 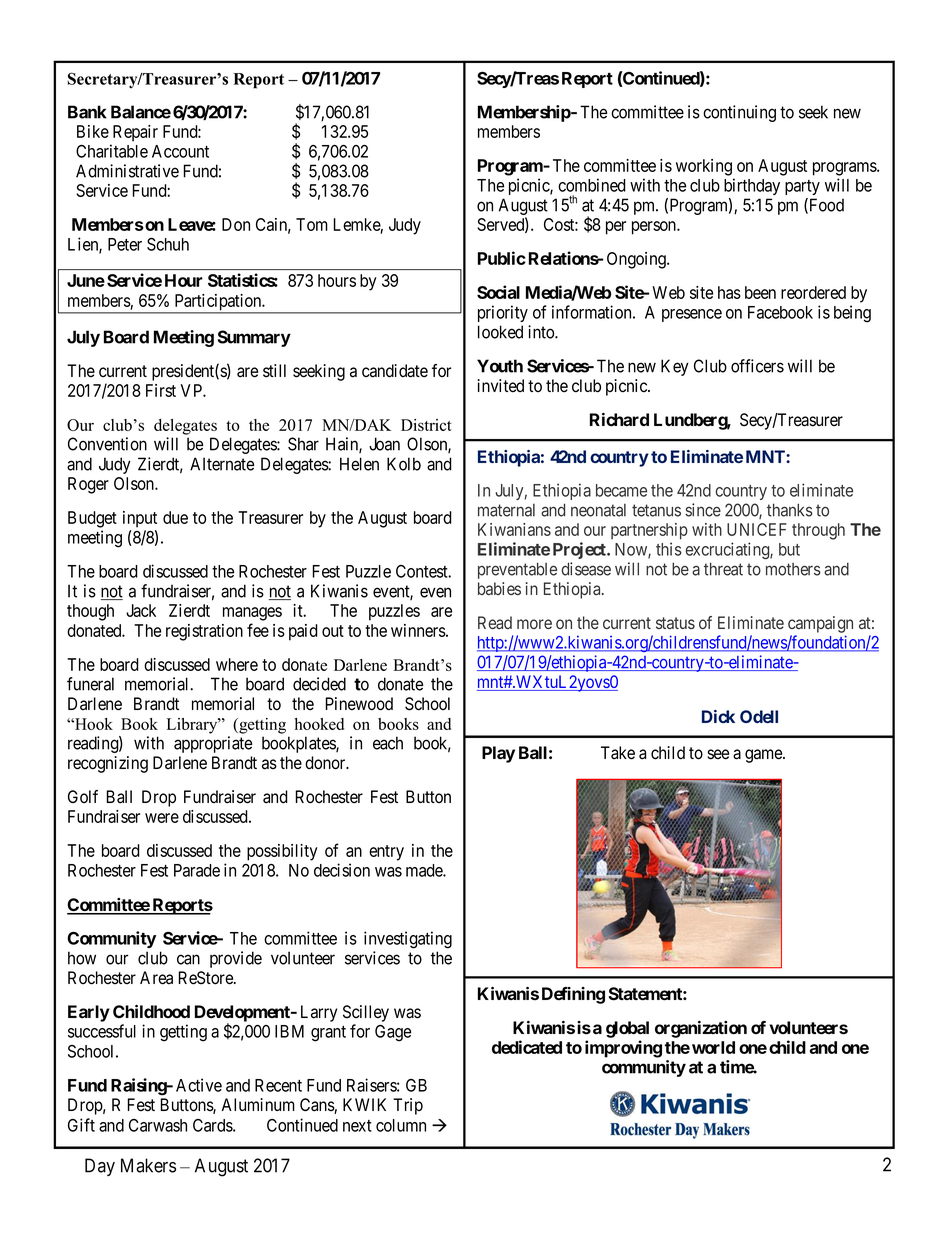 What do you see at coordinates (820, 624) in the screenshot?
I see `campaign` at bounding box center [820, 624].
